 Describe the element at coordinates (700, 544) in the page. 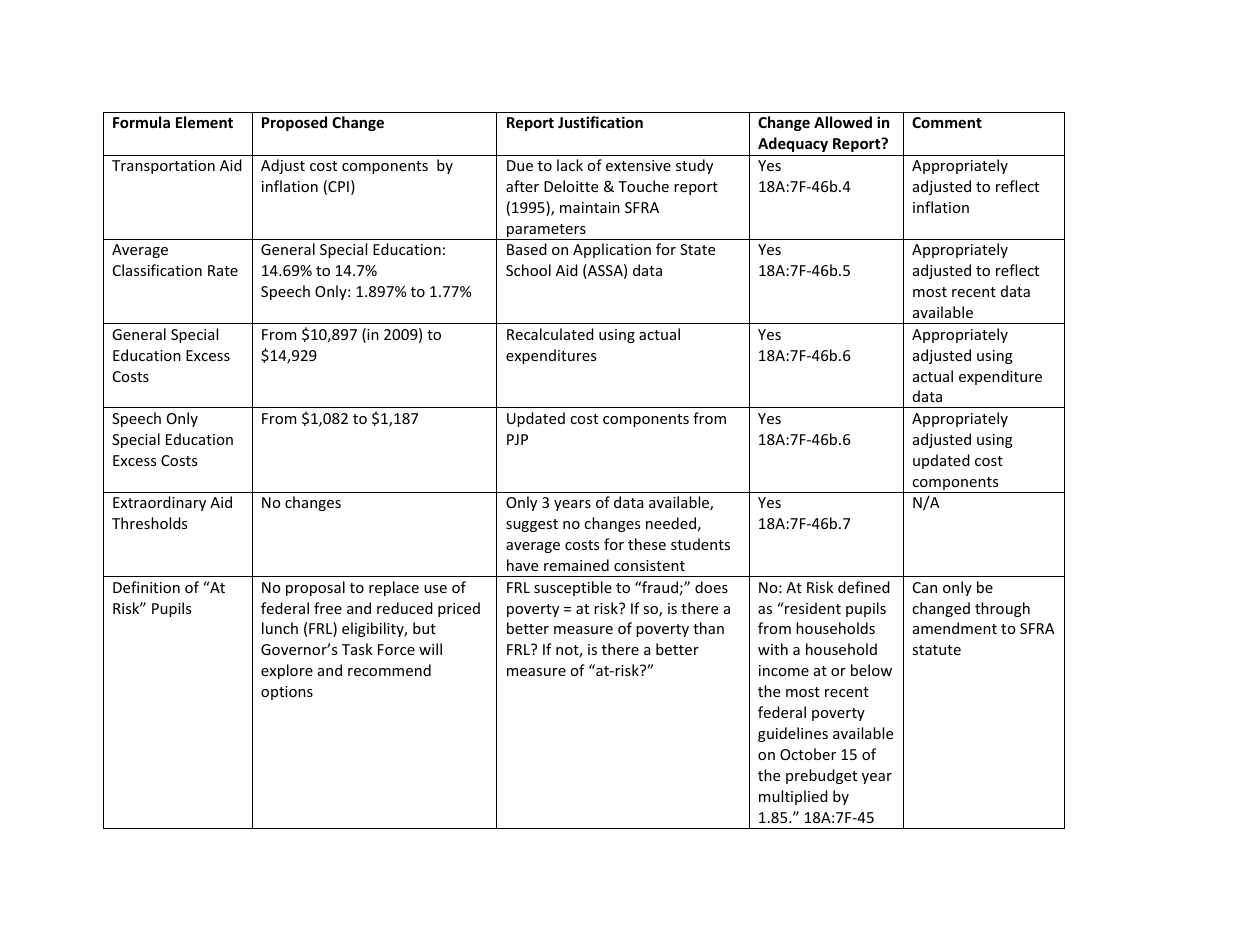

I see `students` at that location.
